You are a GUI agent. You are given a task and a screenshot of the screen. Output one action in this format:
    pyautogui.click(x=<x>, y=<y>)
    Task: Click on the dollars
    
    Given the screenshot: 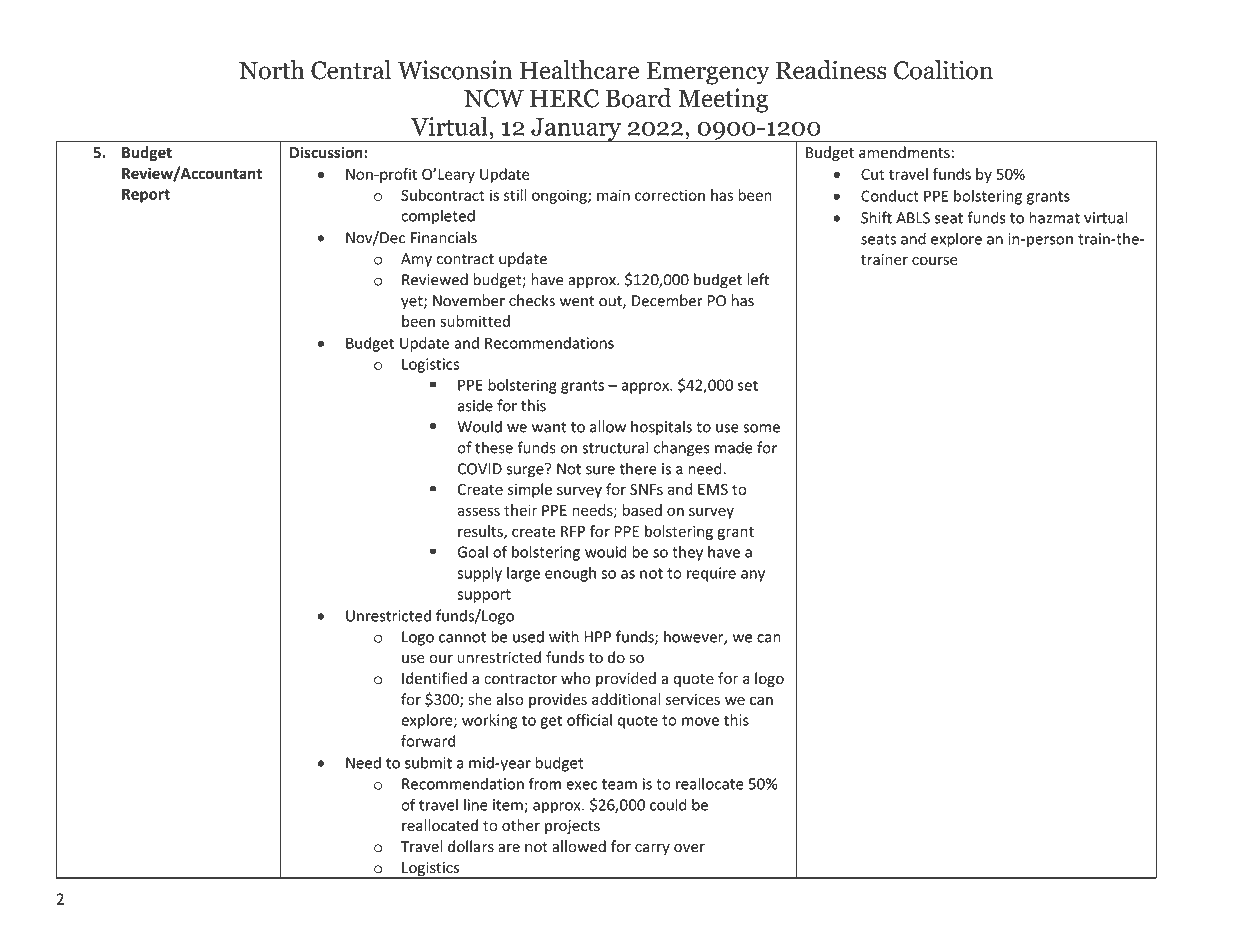 What is the action you would take?
    pyautogui.click(x=471, y=846)
